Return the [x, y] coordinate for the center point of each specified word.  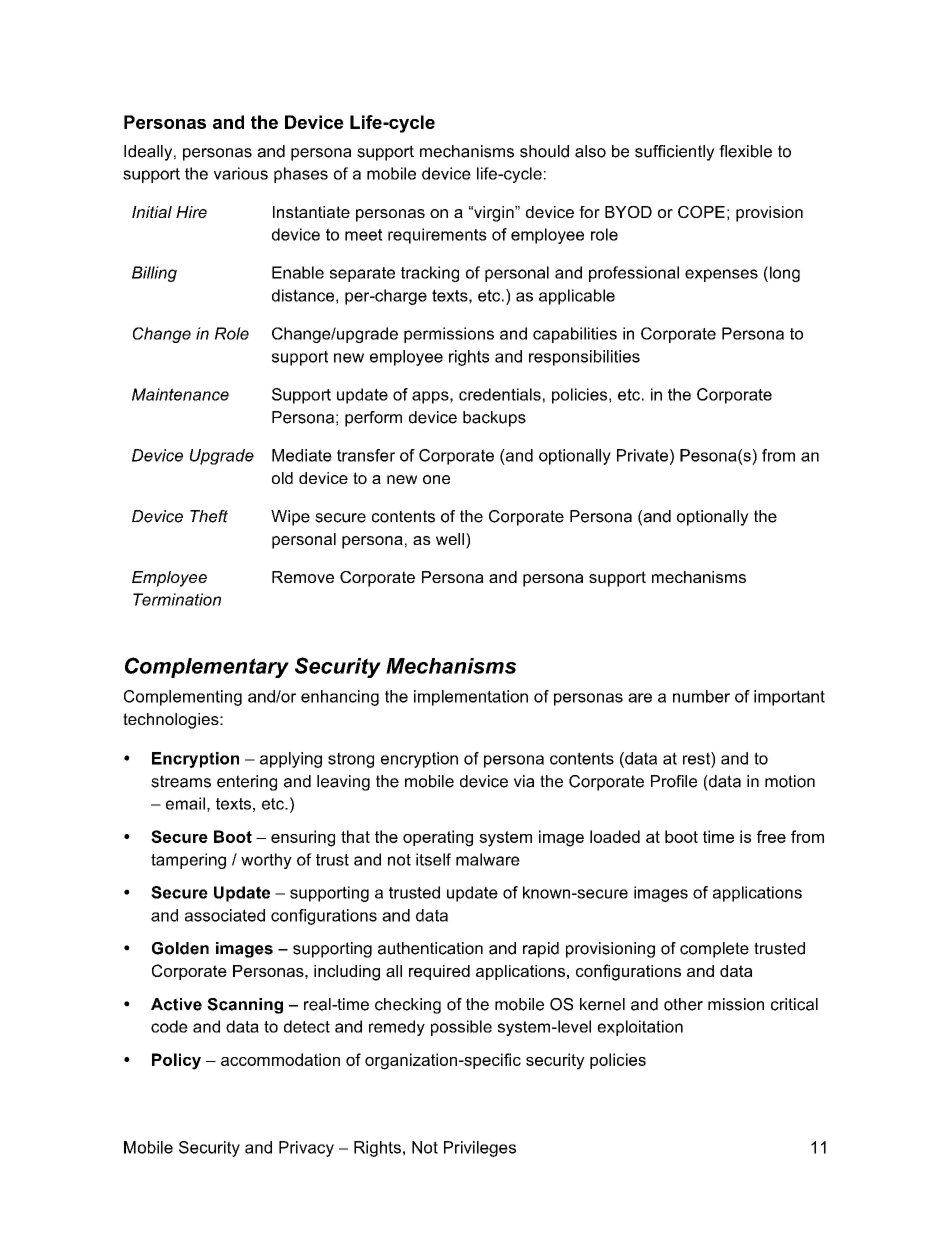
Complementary [207, 667]
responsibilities [584, 358]
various [241, 173]
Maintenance [180, 394]
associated [225, 915]
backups [494, 419]
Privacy [306, 1149]
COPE [701, 211]
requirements [437, 236]
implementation [471, 698]
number [701, 696]
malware [488, 859]
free [771, 836]
